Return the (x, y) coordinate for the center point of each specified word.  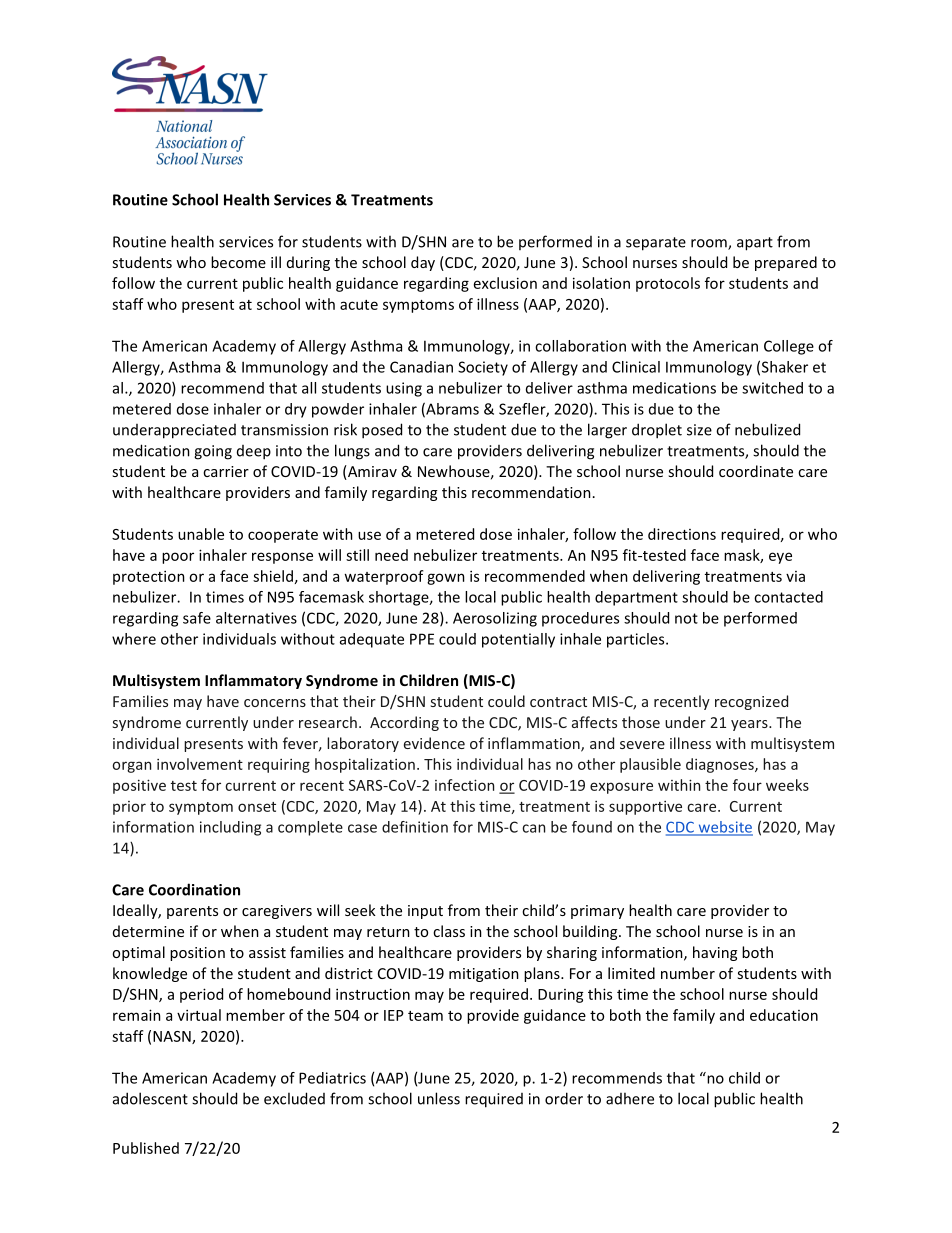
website (724, 828)
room (710, 244)
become (238, 262)
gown (446, 579)
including (230, 828)
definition (415, 827)
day (423, 263)
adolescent (150, 1098)
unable (201, 534)
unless (439, 1098)
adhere (630, 1098)
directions (682, 534)
